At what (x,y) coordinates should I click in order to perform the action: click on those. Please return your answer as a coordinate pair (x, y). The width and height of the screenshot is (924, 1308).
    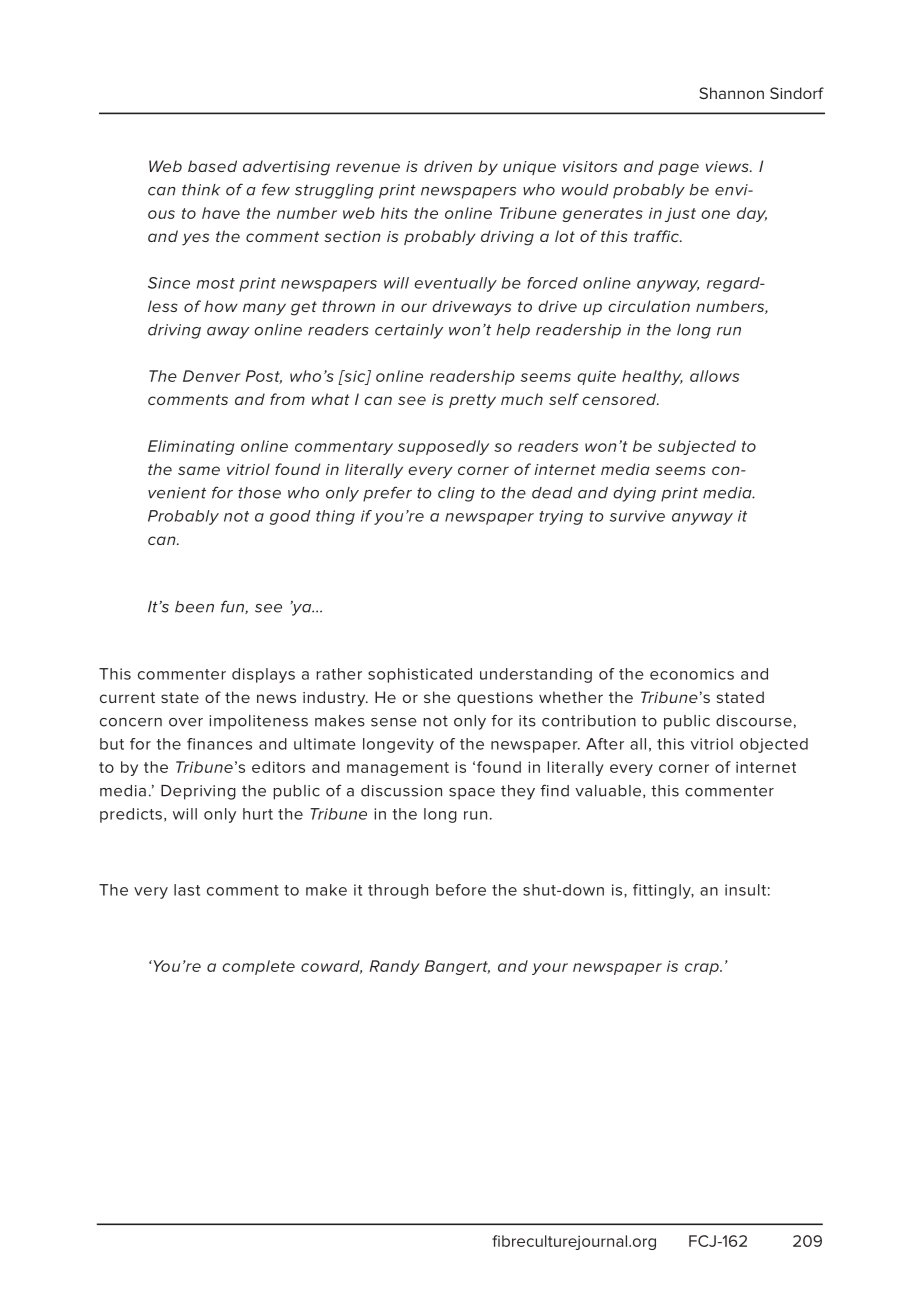
    Looking at the image, I should click on (259, 493).
